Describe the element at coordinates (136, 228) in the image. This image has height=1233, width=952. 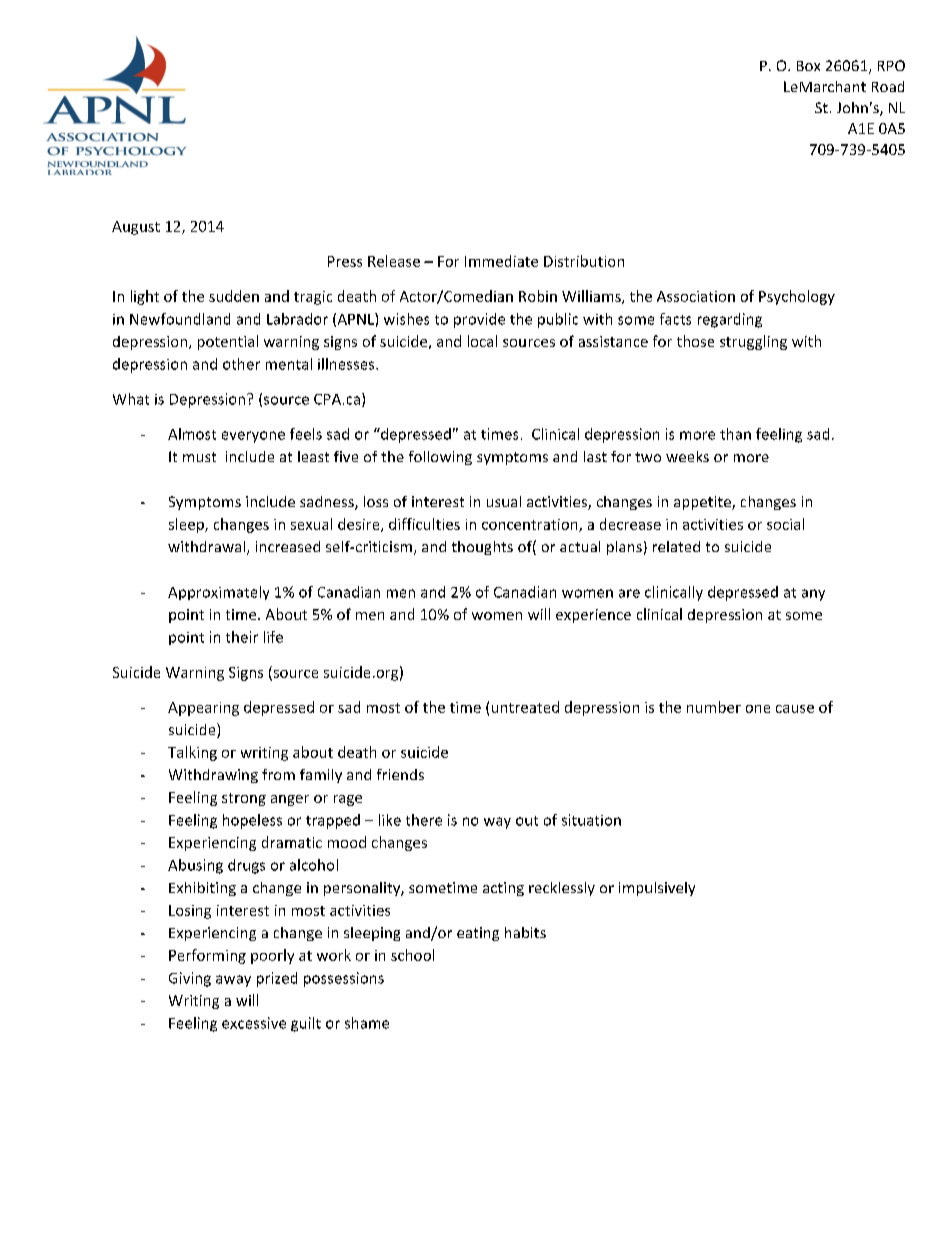
I see `August` at that location.
